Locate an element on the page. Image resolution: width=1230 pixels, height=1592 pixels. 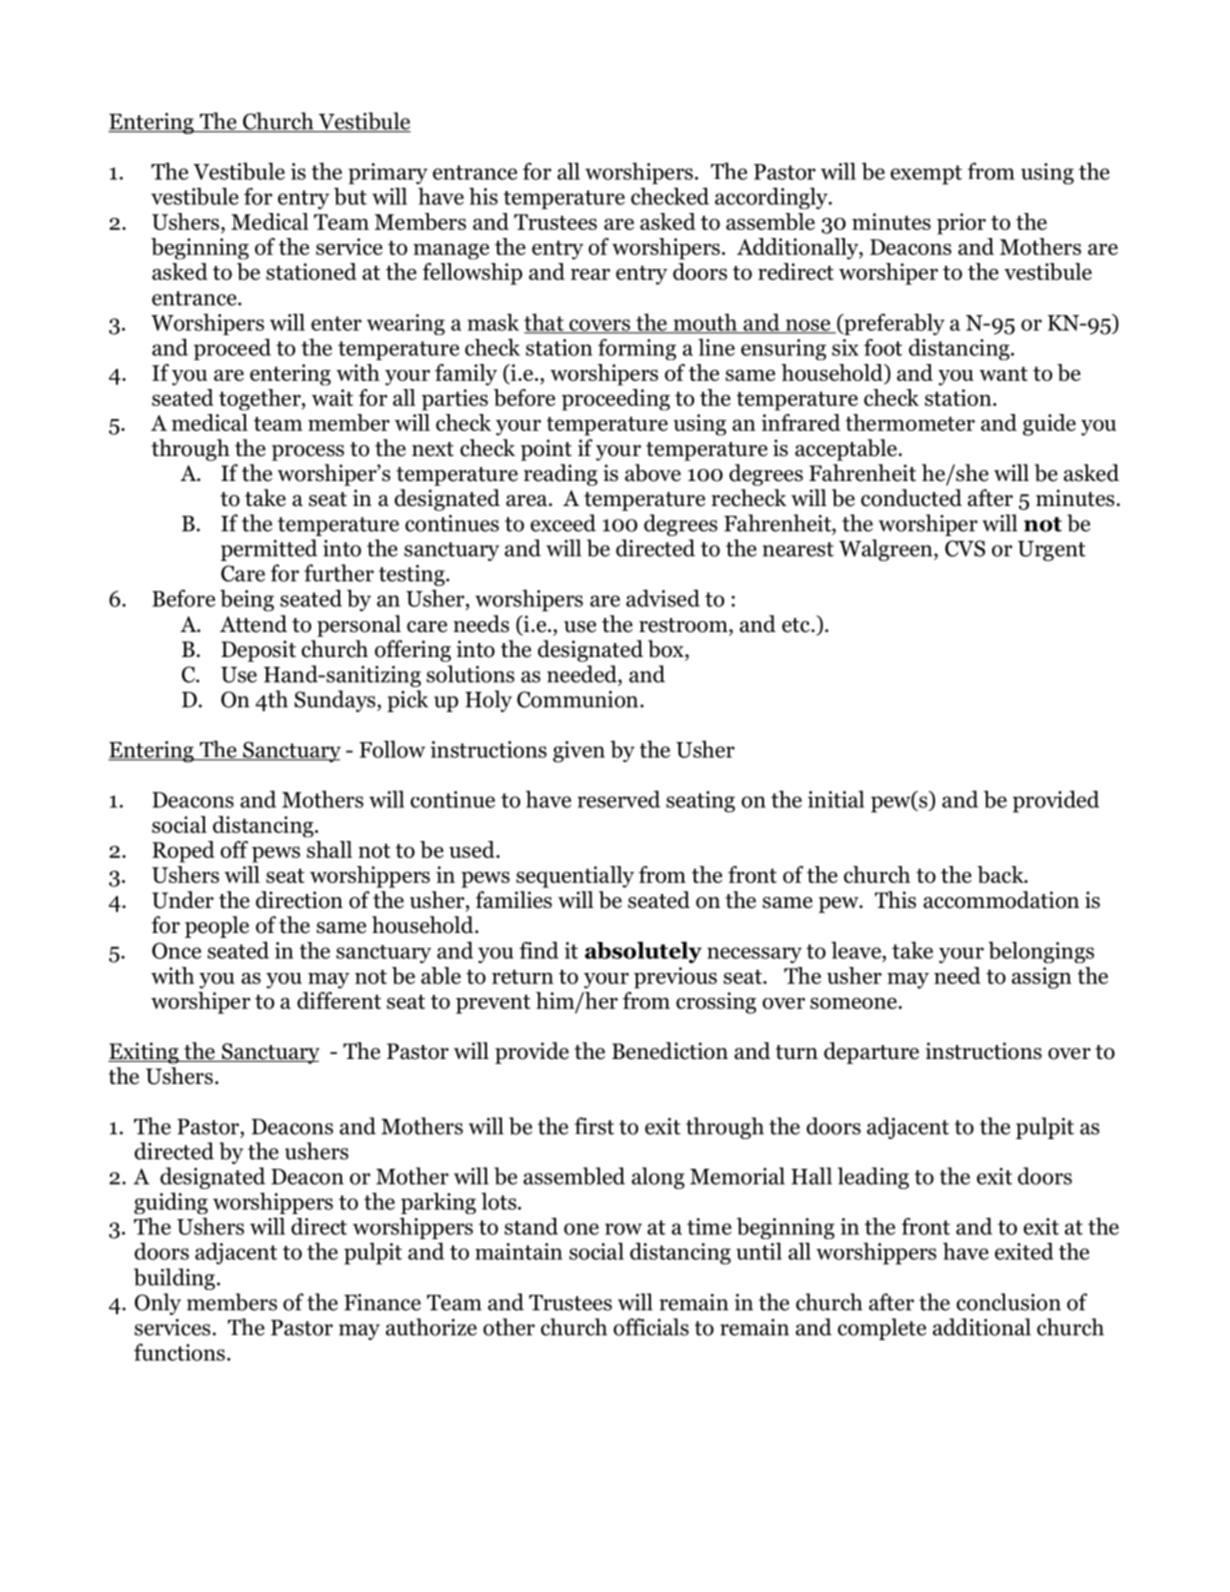
rear is located at coordinates (590, 274).
